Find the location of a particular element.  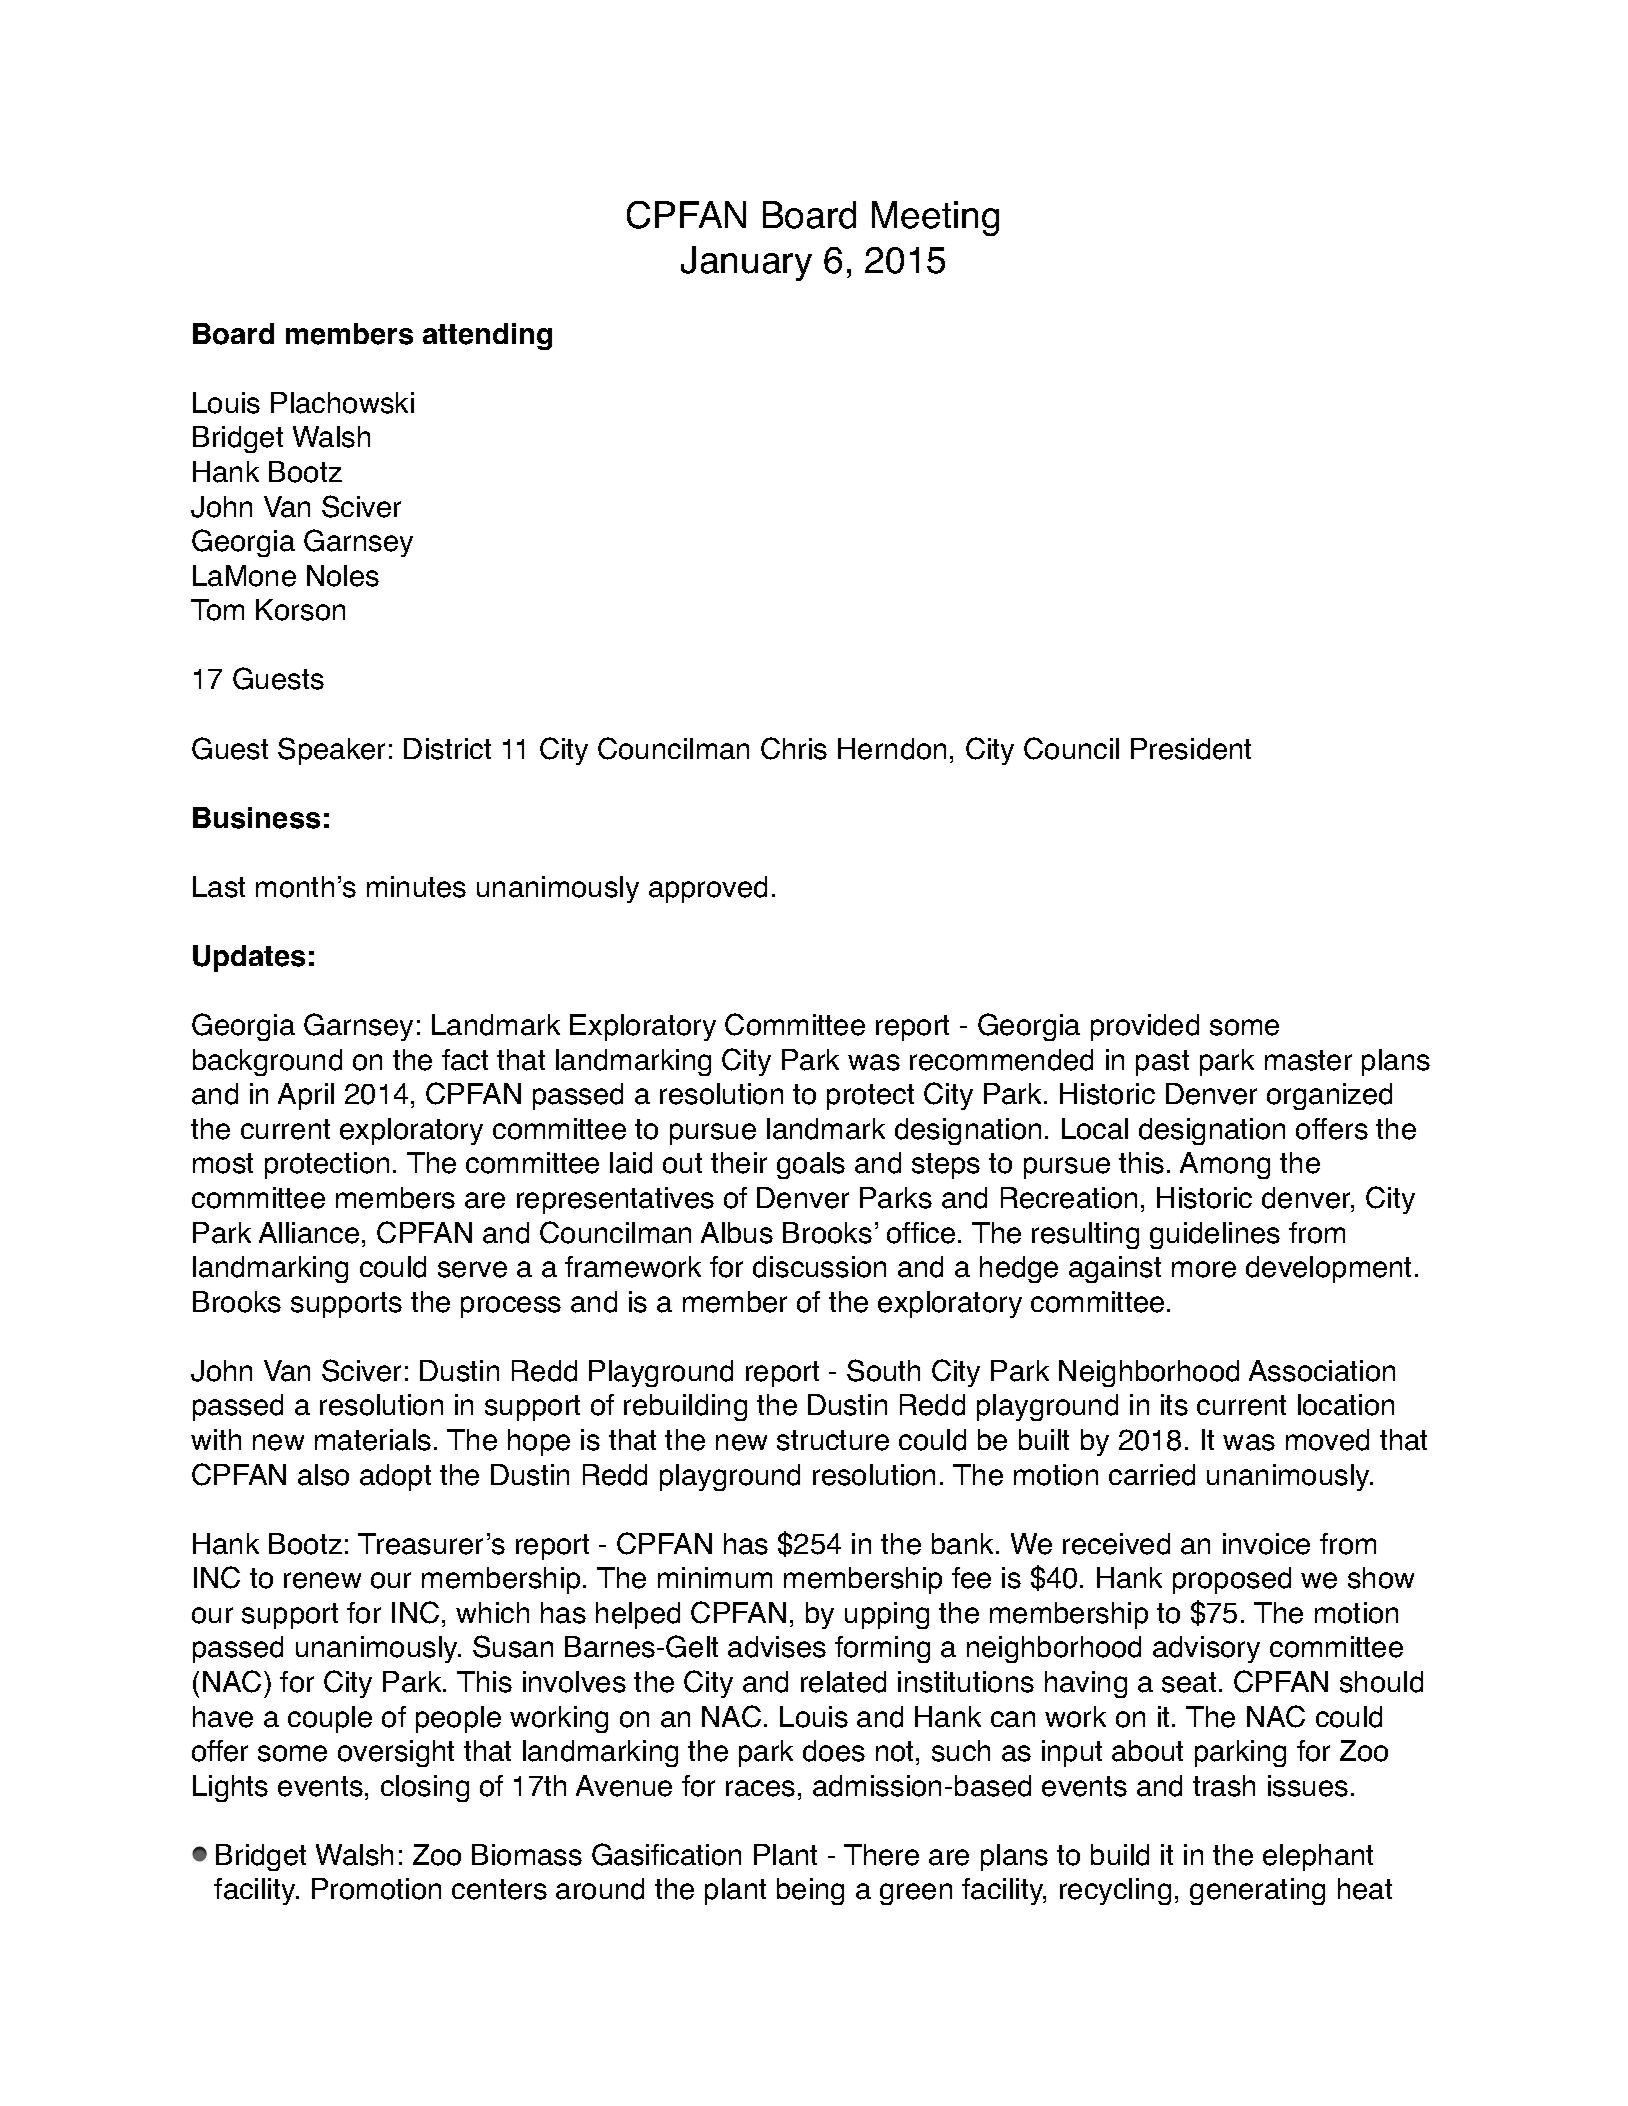

January is located at coordinates (746, 263).
